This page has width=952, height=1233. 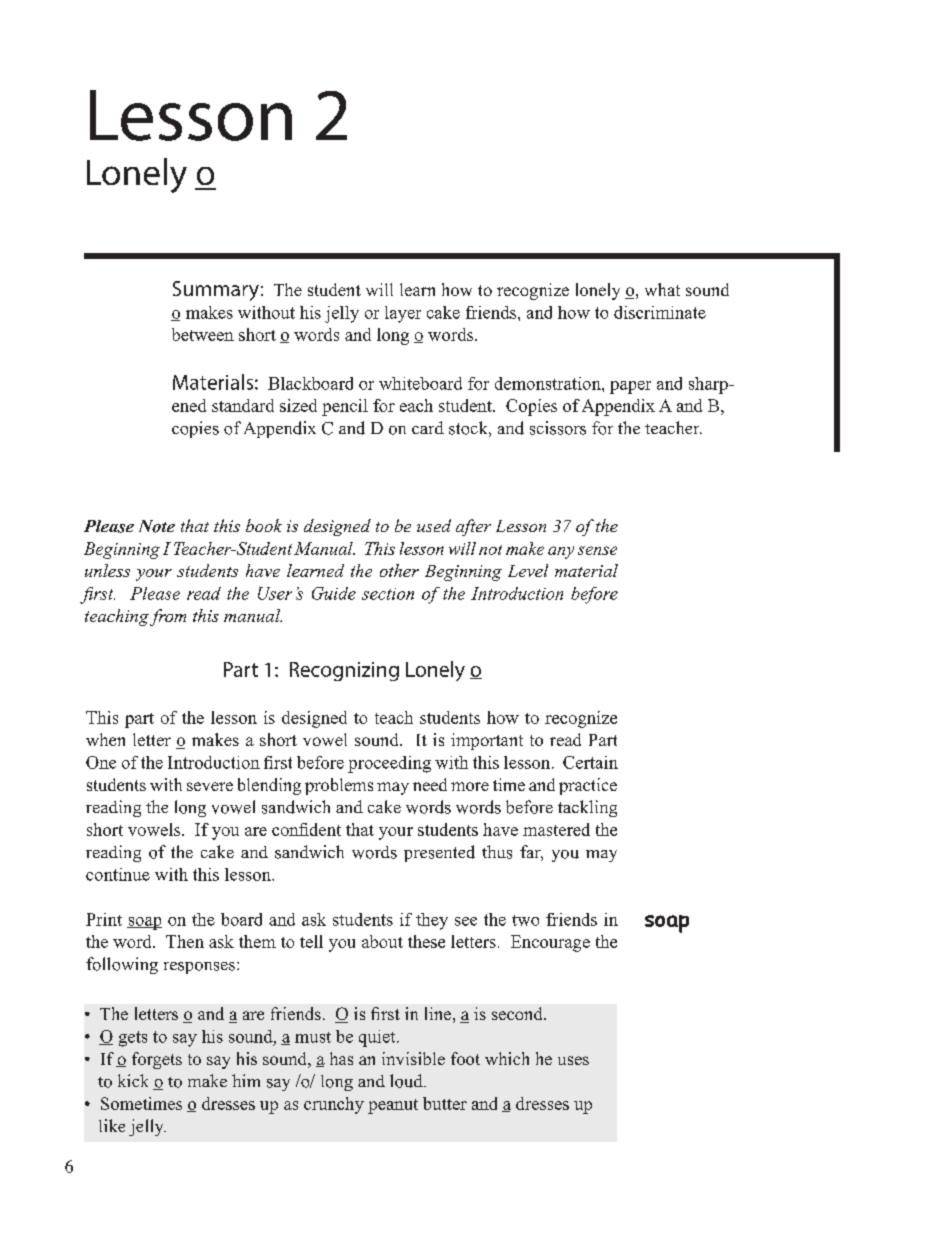 What do you see at coordinates (105, 739) in the page?
I see `when` at bounding box center [105, 739].
